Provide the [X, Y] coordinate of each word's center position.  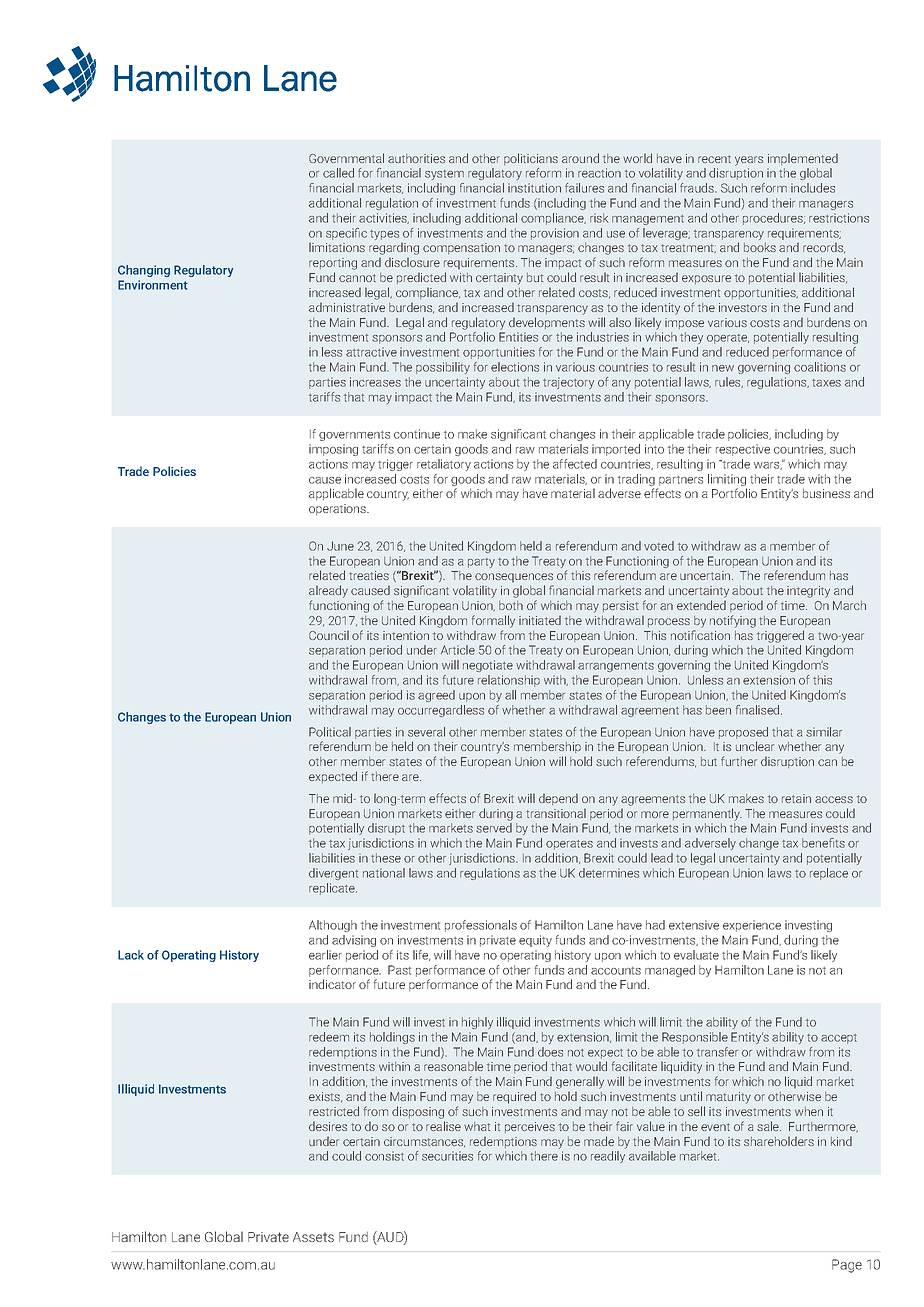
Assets [313, 1237]
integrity [808, 592]
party [481, 563]
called [338, 173]
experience [752, 926]
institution [534, 188]
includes [813, 188]
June [340, 546]
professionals [481, 926]
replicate [333, 889]
